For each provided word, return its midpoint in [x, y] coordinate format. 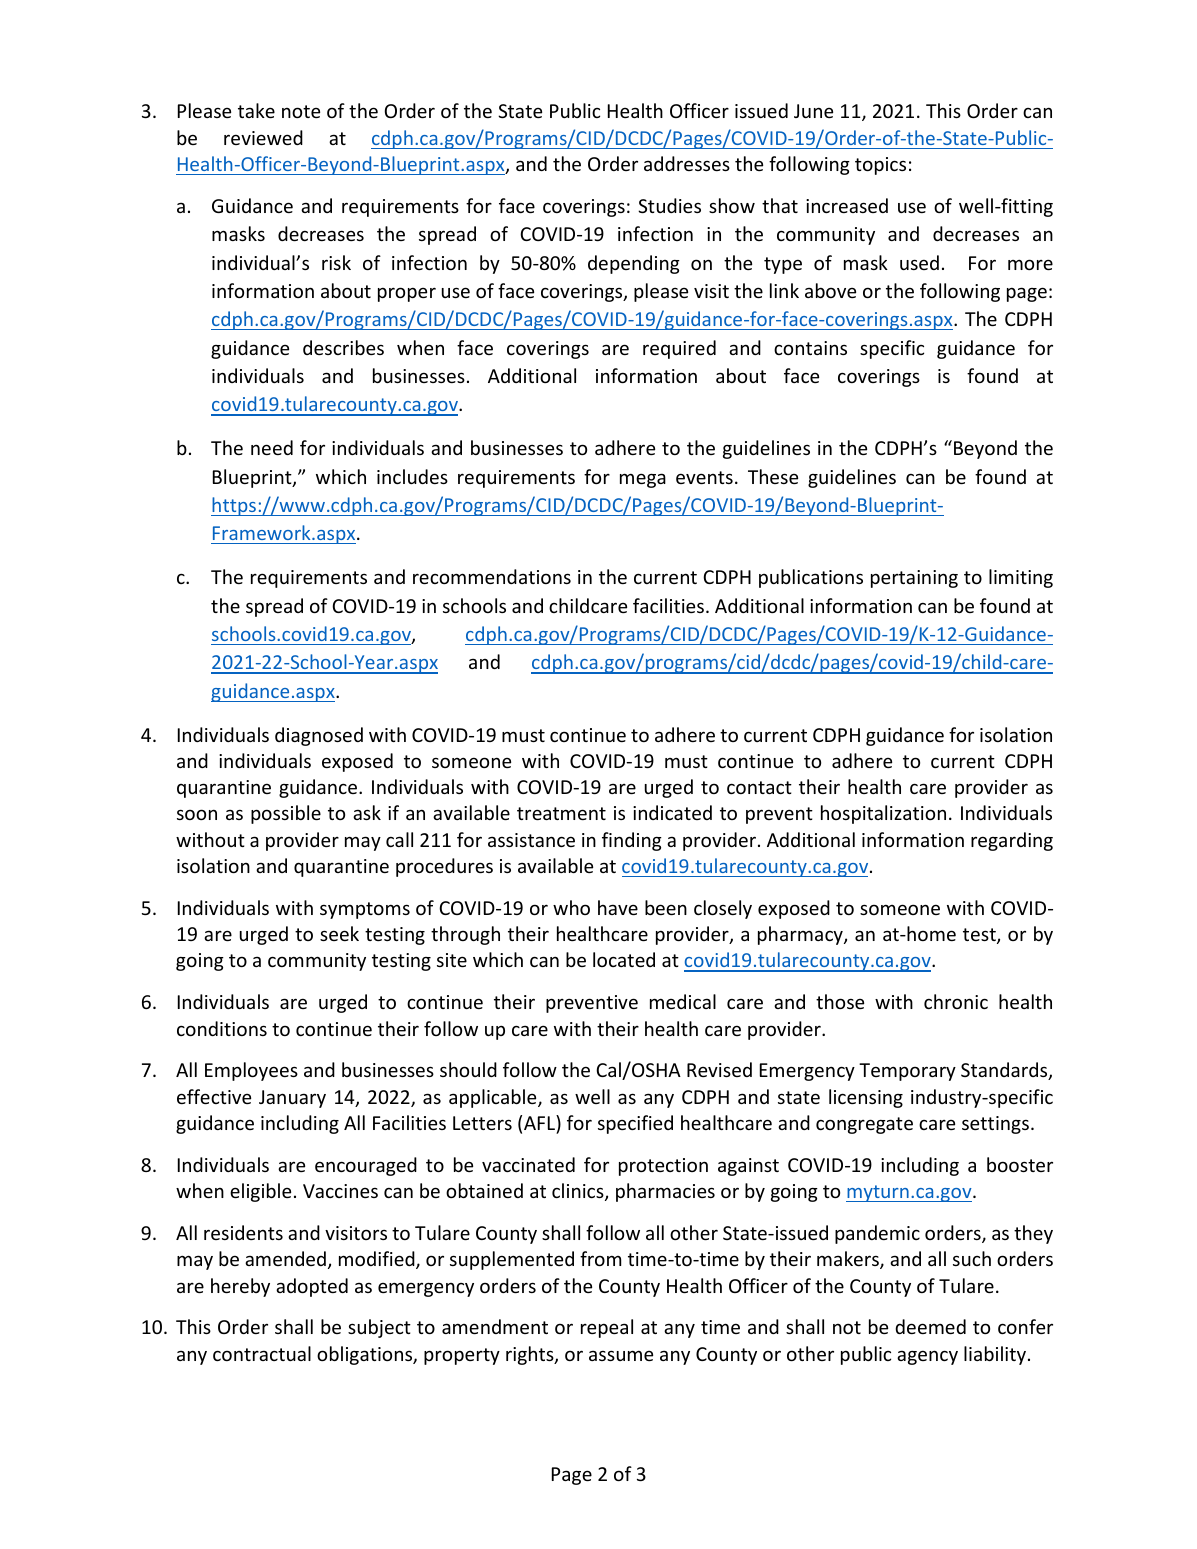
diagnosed [319, 736]
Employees [251, 1071]
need [272, 447]
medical [683, 1001]
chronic [956, 1001]
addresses [687, 163]
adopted [312, 1287]
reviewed [263, 137]
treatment [561, 813]
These [773, 476]
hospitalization [883, 814]
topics [880, 166]
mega [643, 480]
